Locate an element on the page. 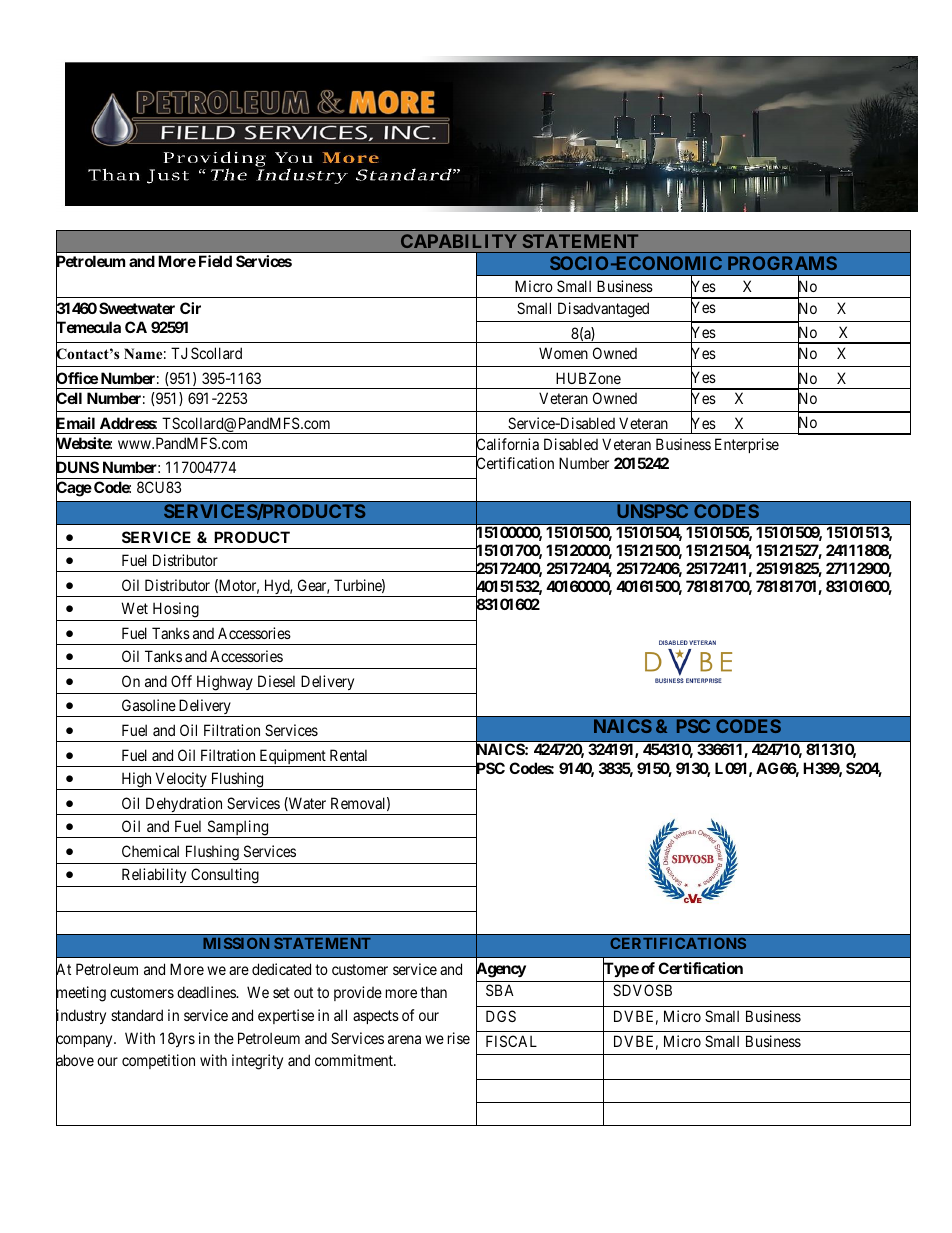 The height and width of the page is (1233, 952). Rental is located at coordinates (348, 755).
